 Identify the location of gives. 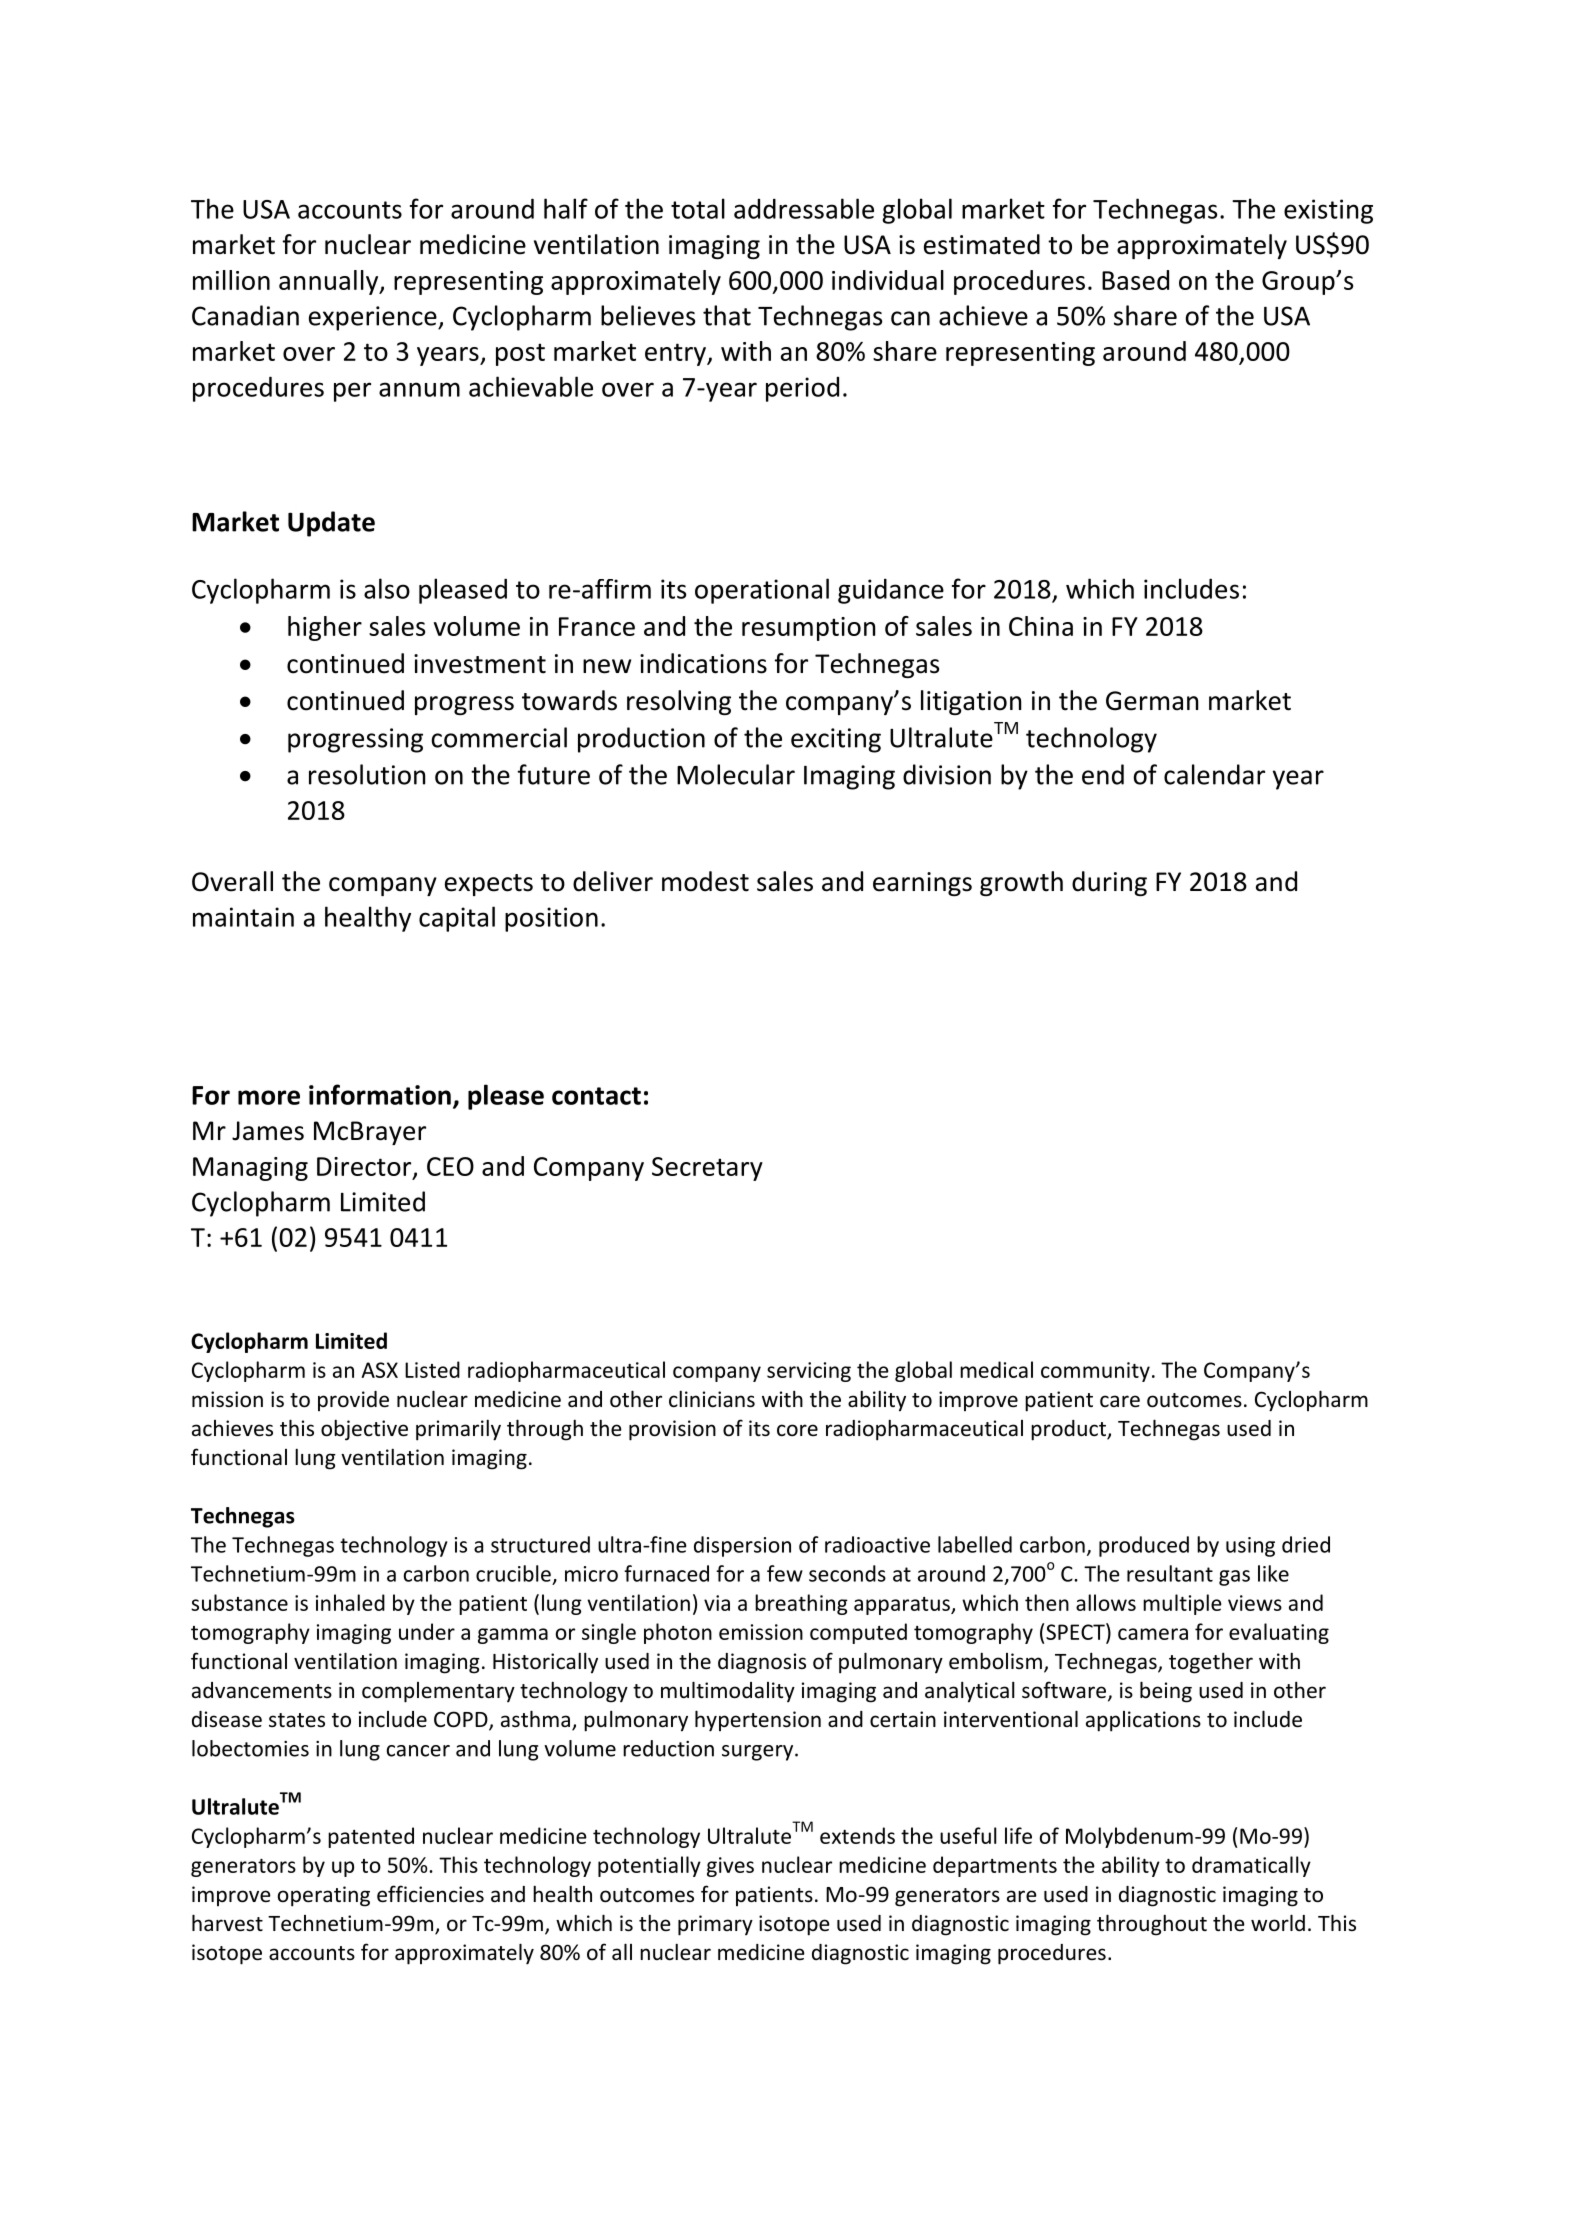
(730, 1867).
